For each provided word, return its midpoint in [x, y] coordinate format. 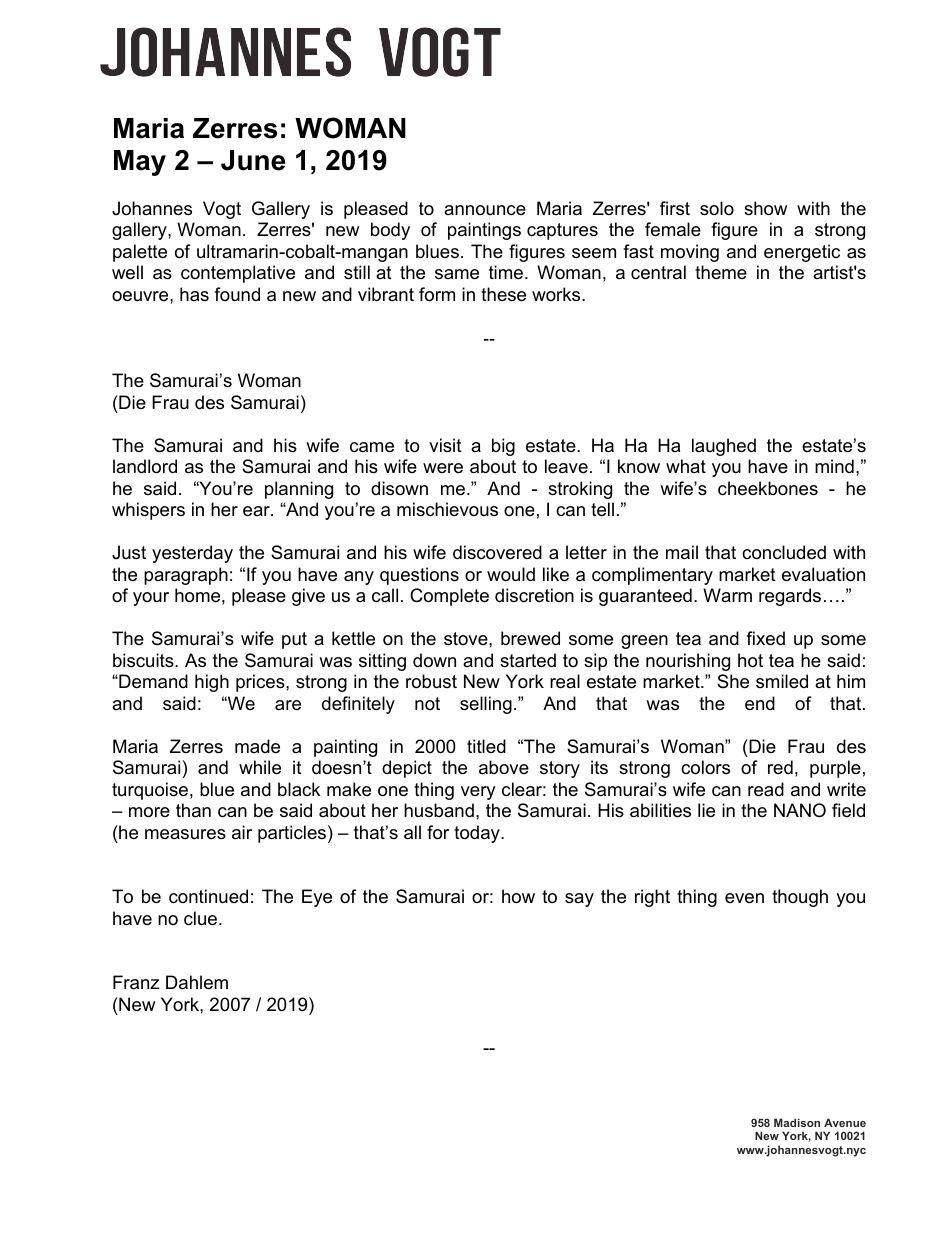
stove [467, 638]
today [478, 834]
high [212, 683]
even [744, 898]
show [765, 208]
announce [485, 210]
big [503, 447]
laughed [724, 447]
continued [208, 896]
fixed [765, 638]
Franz [136, 982]
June [253, 160]
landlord [145, 466]
